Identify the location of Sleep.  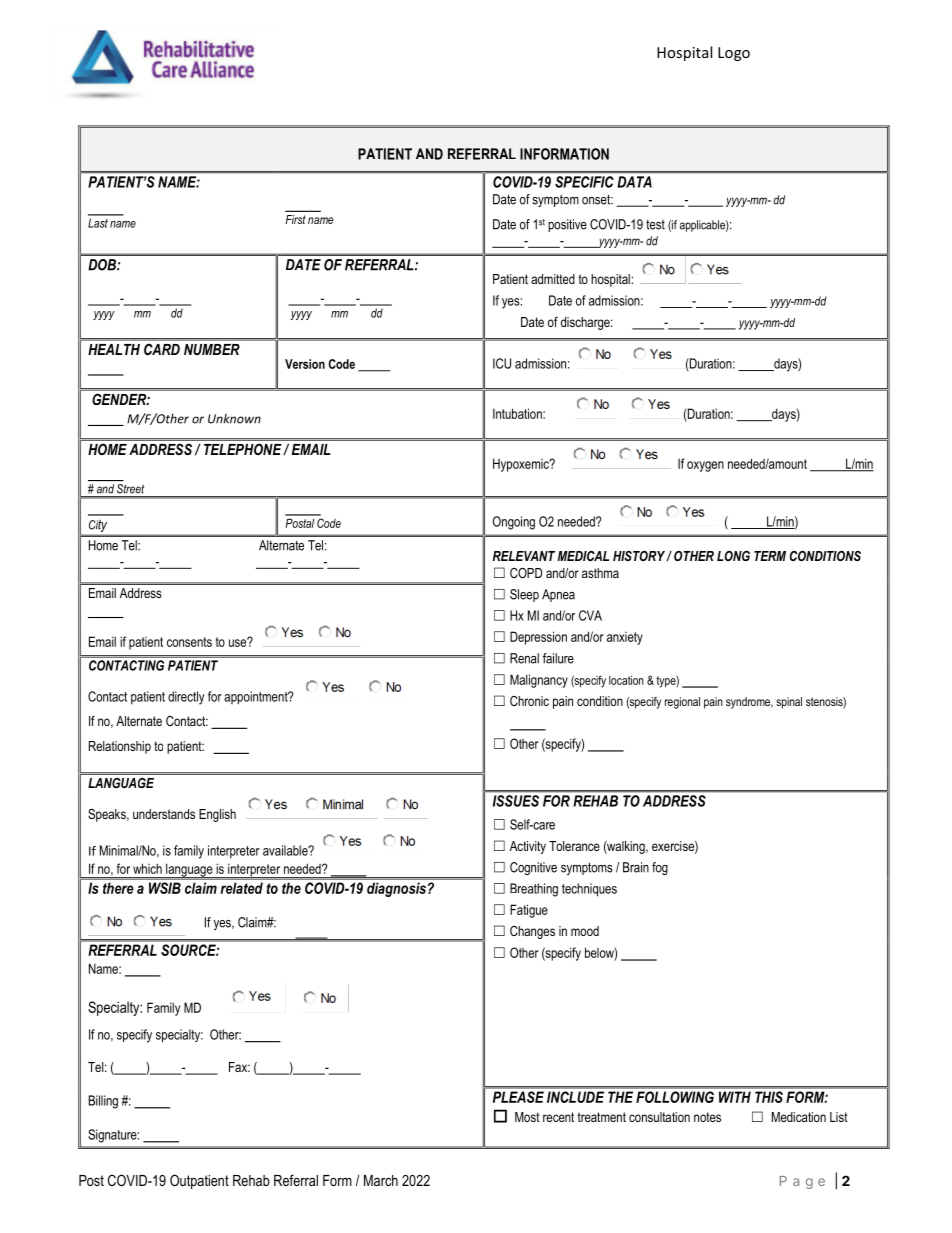
(524, 595).
